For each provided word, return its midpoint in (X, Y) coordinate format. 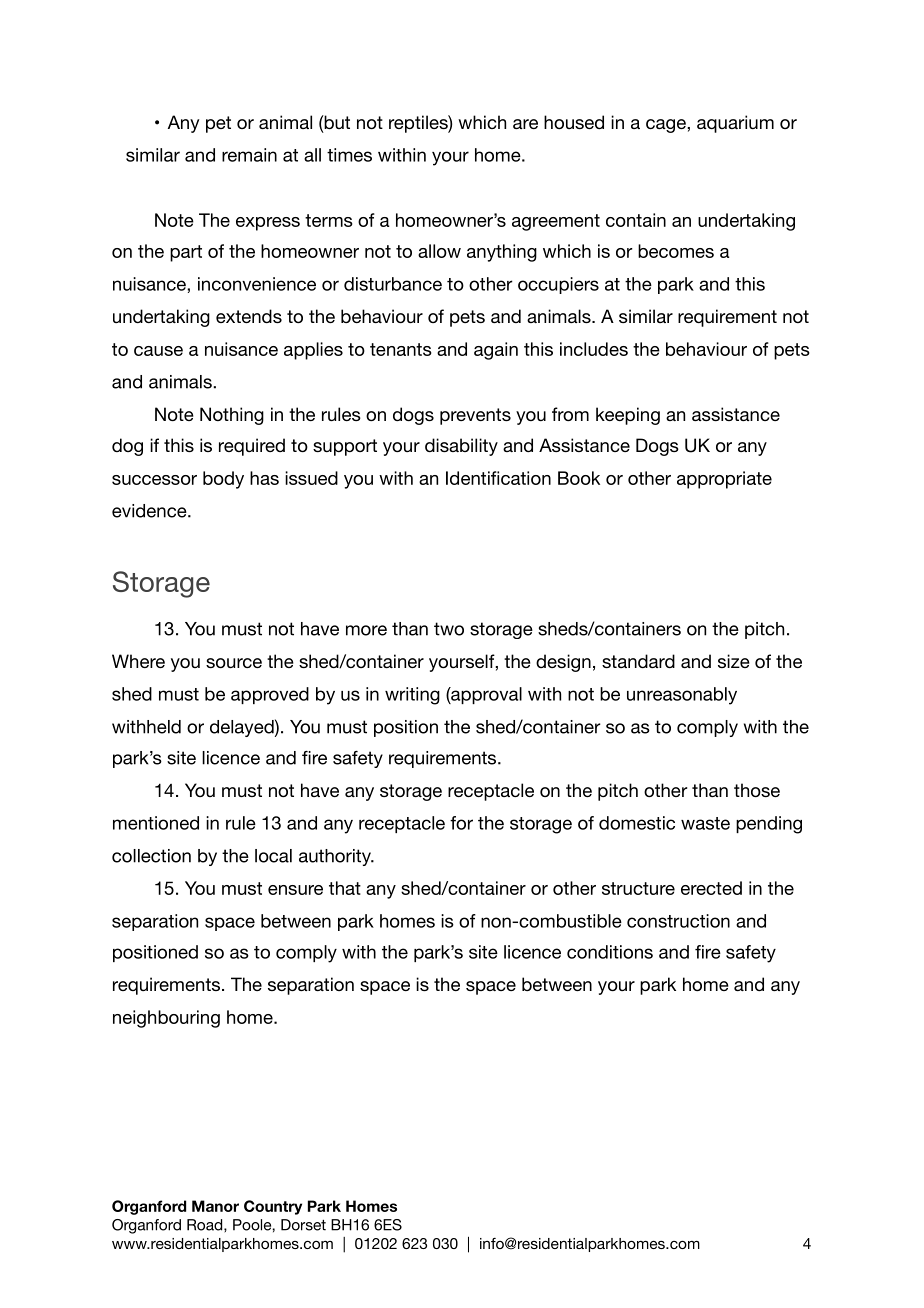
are (525, 124)
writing (412, 696)
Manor (215, 1206)
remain (249, 155)
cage (667, 126)
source (234, 663)
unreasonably (682, 696)
